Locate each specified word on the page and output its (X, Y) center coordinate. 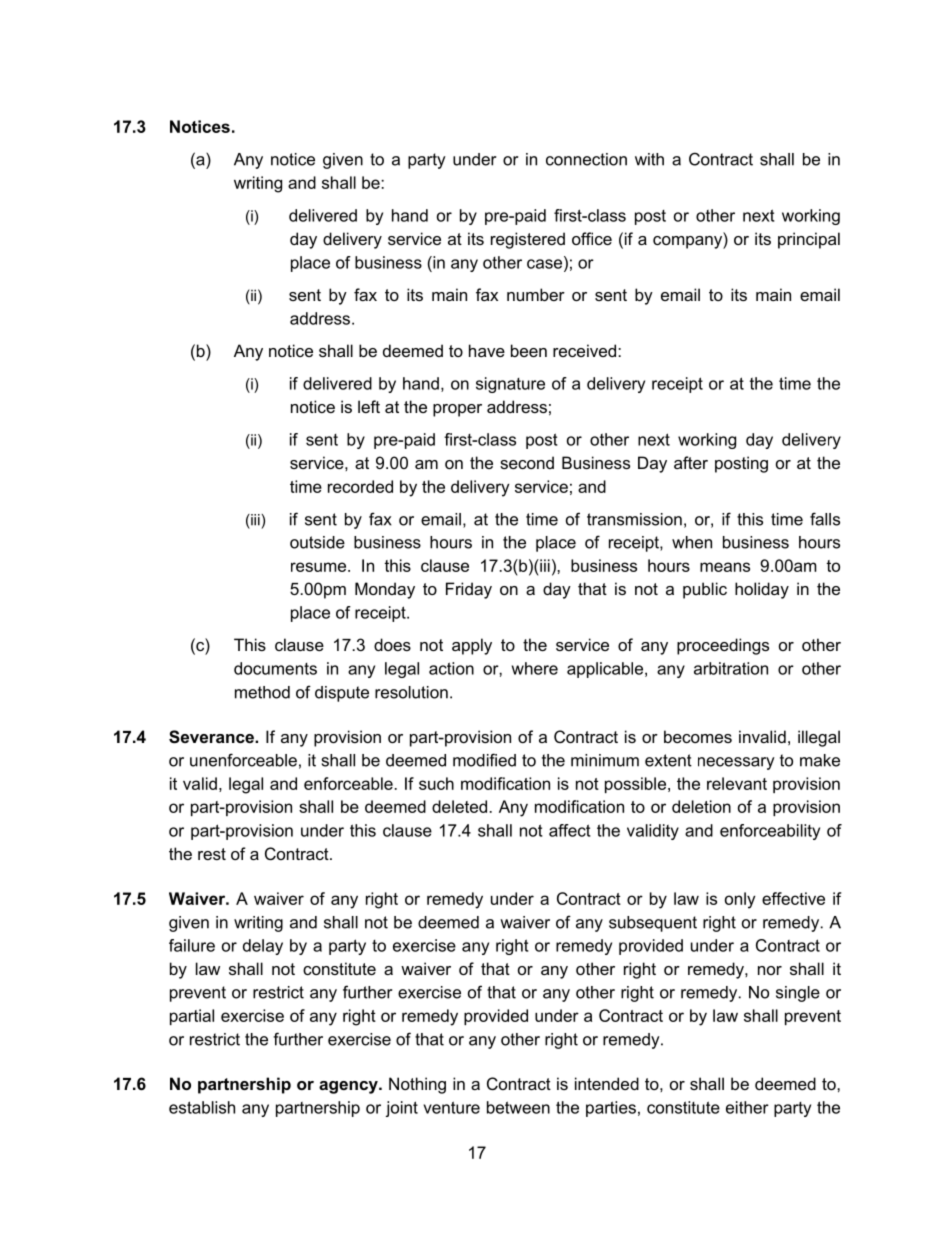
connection (586, 159)
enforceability (770, 832)
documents (275, 668)
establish (202, 1107)
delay (263, 947)
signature (510, 385)
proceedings (723, 646)
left (369, 406)
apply (472, 646)
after (691, 462)
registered (528, 240)
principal (809, 240)
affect (570, 830)
